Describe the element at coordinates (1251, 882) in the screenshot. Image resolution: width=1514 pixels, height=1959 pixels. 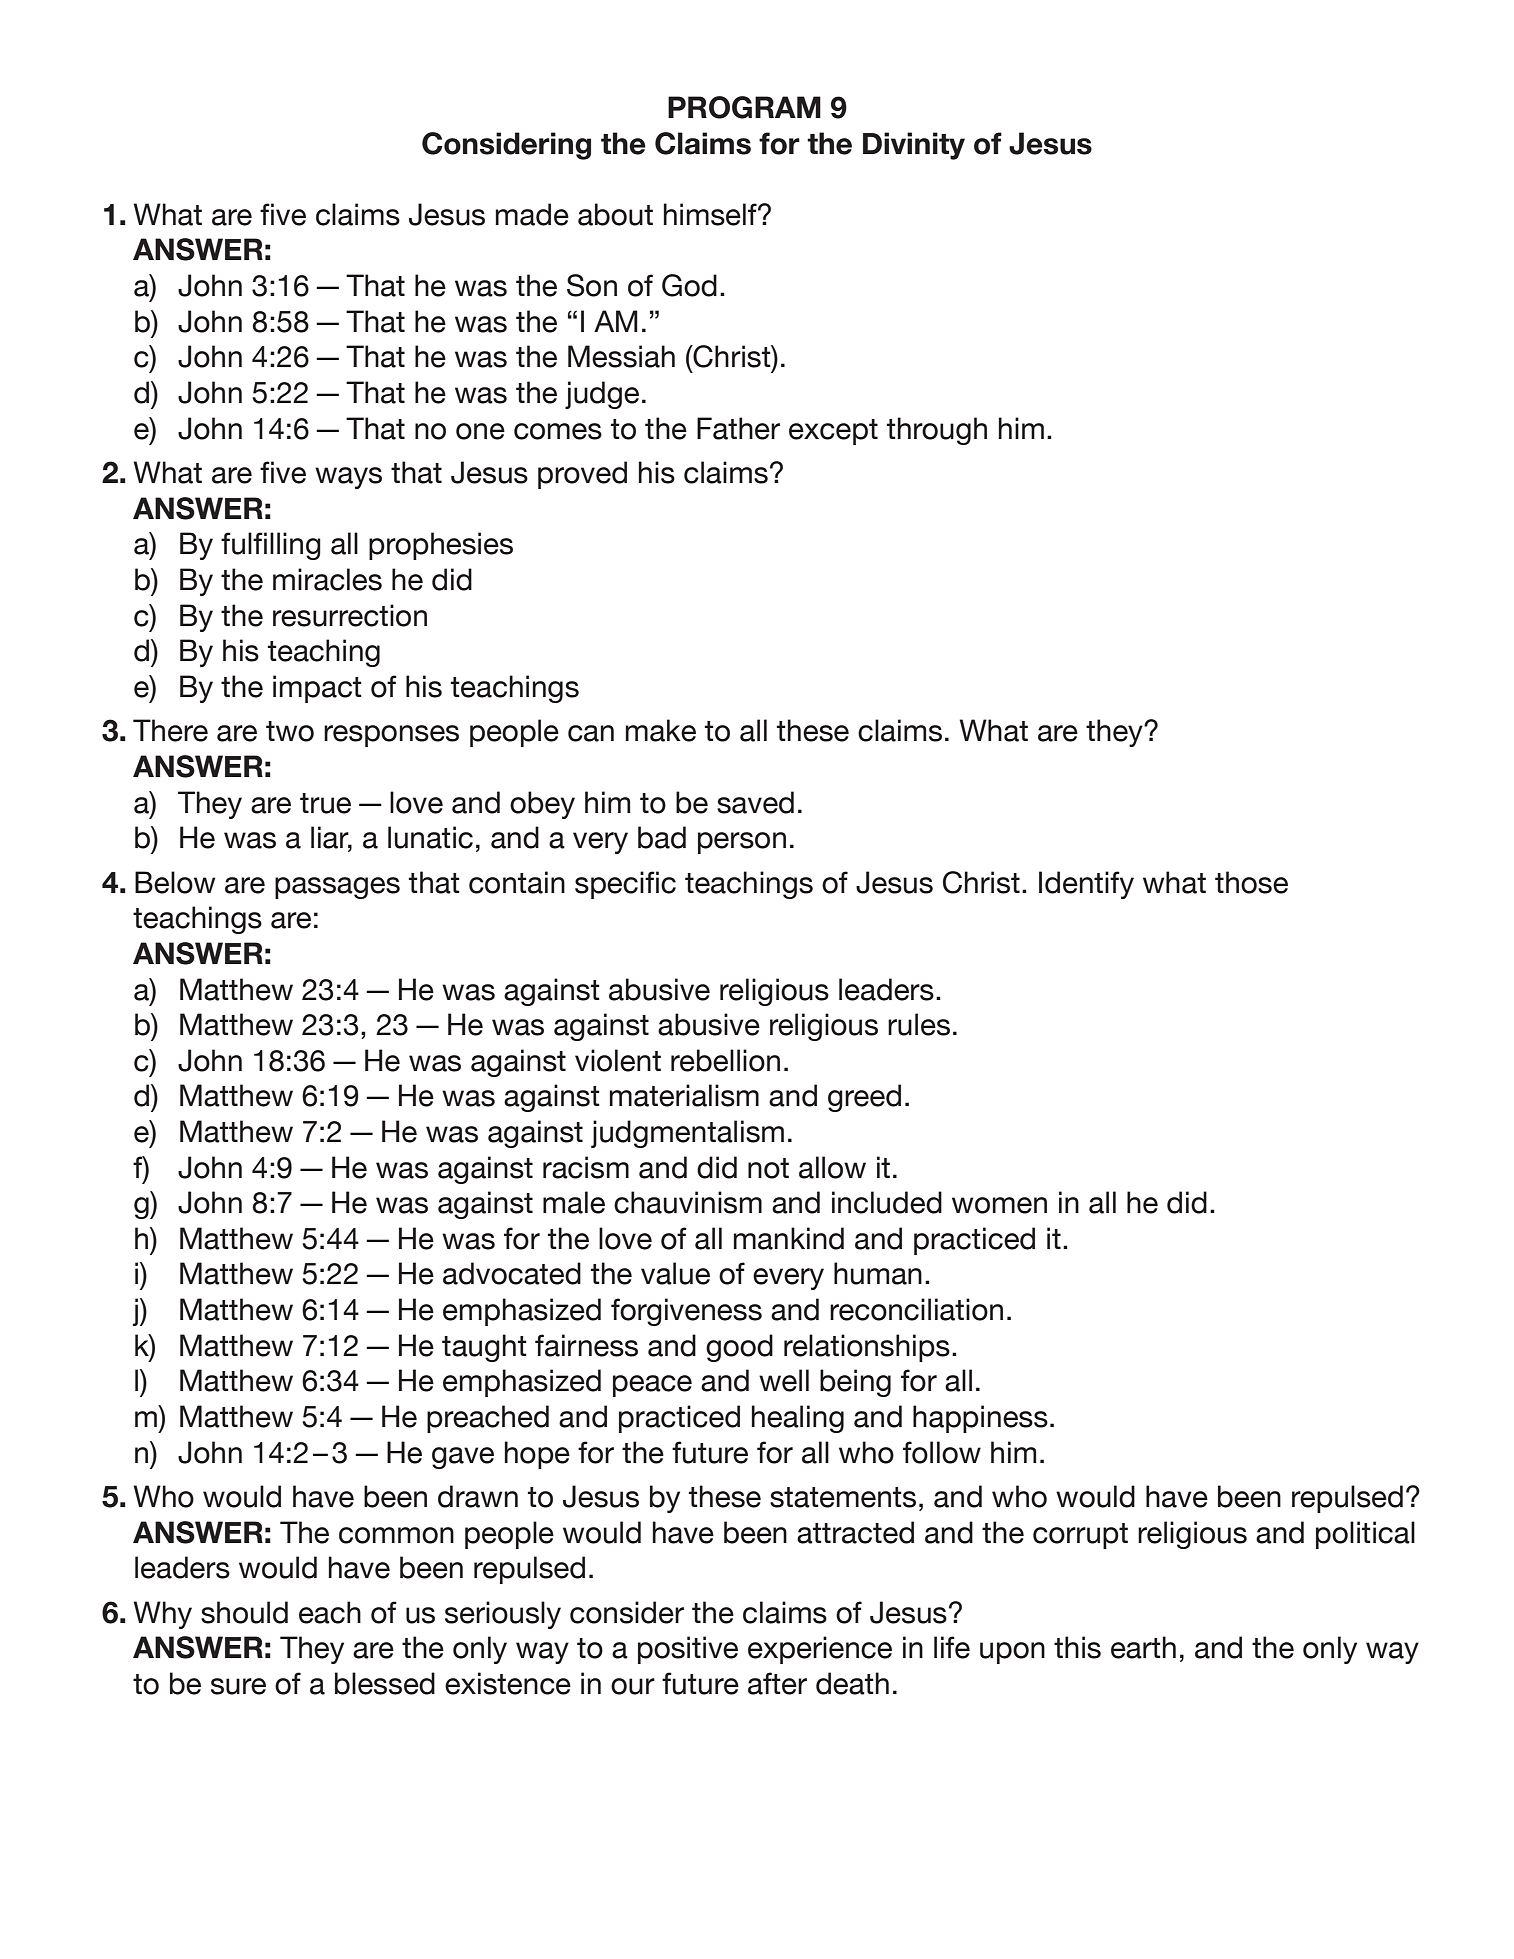
I see `those` at that location.
